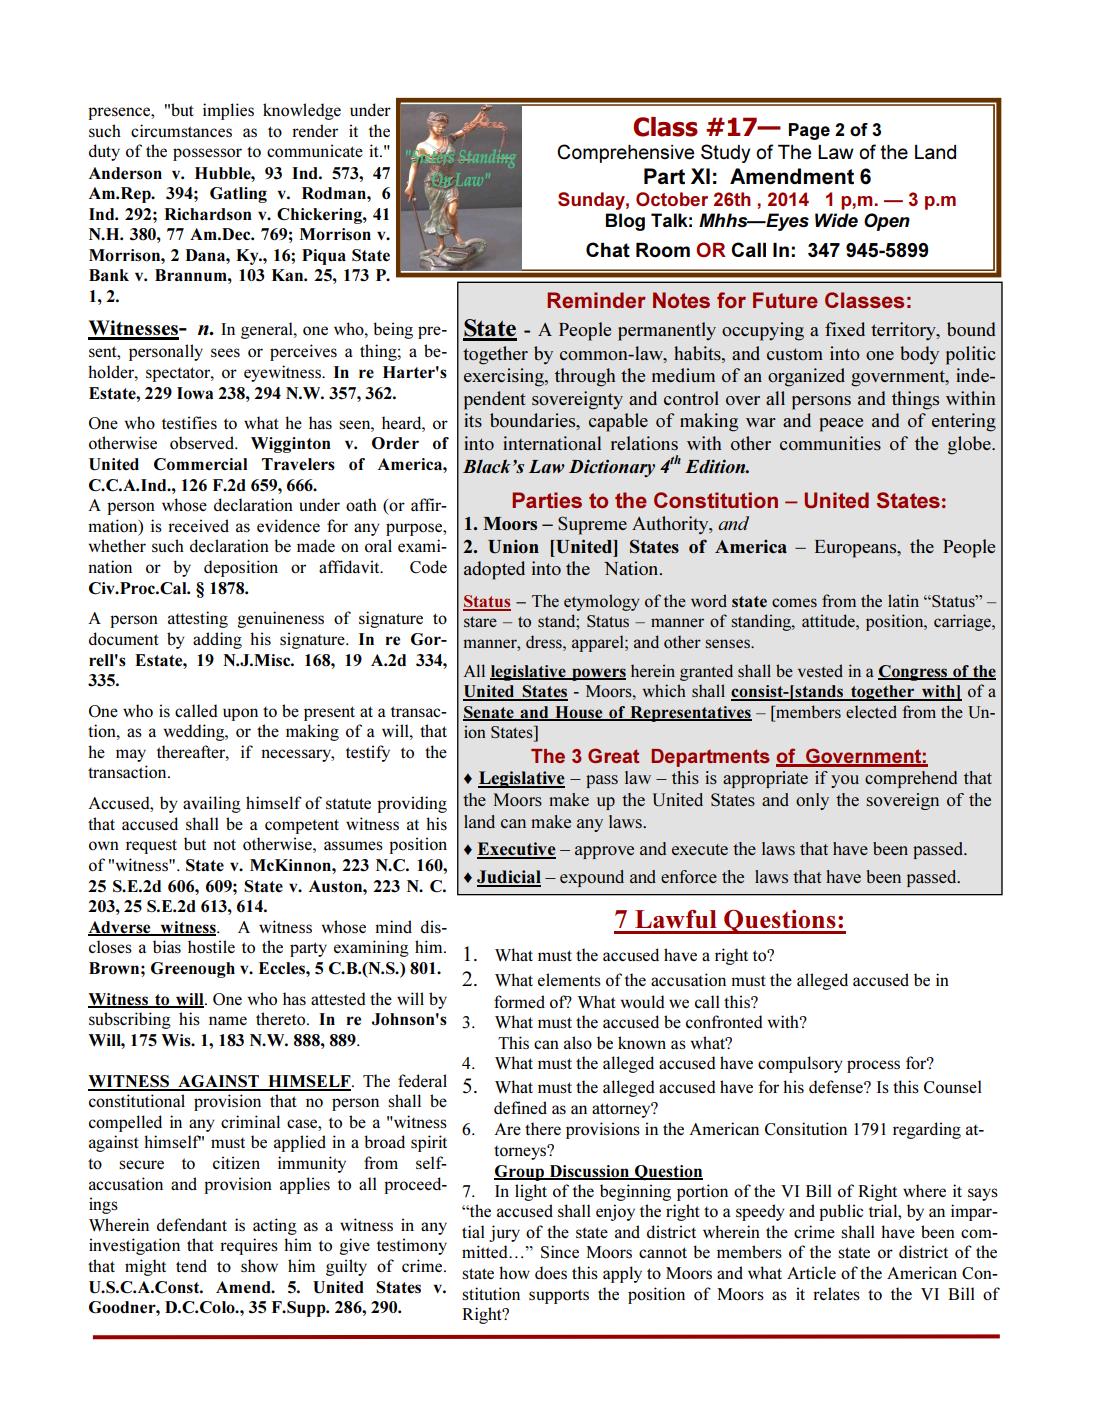 This document has width=1094, height=1416. What do you see at coordinates (189, 423) in the document?
I see `testifies` at bounding box center [189, 423].
